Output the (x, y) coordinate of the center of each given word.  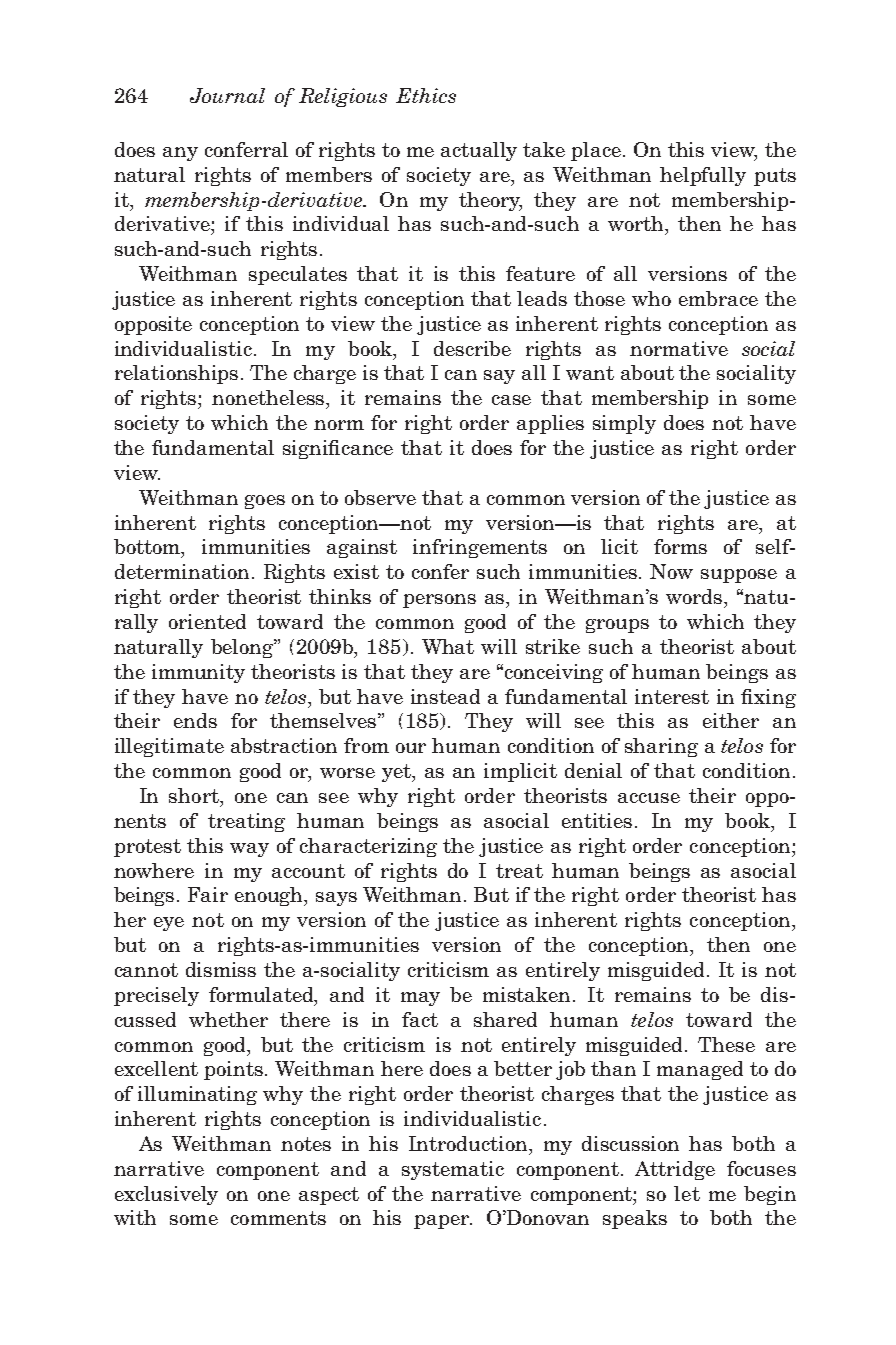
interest (672, 696)
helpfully (703, 176)
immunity (198, 673)
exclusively (166, 1195)
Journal (227, 95)
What (448, 646)
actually (479, 151)
